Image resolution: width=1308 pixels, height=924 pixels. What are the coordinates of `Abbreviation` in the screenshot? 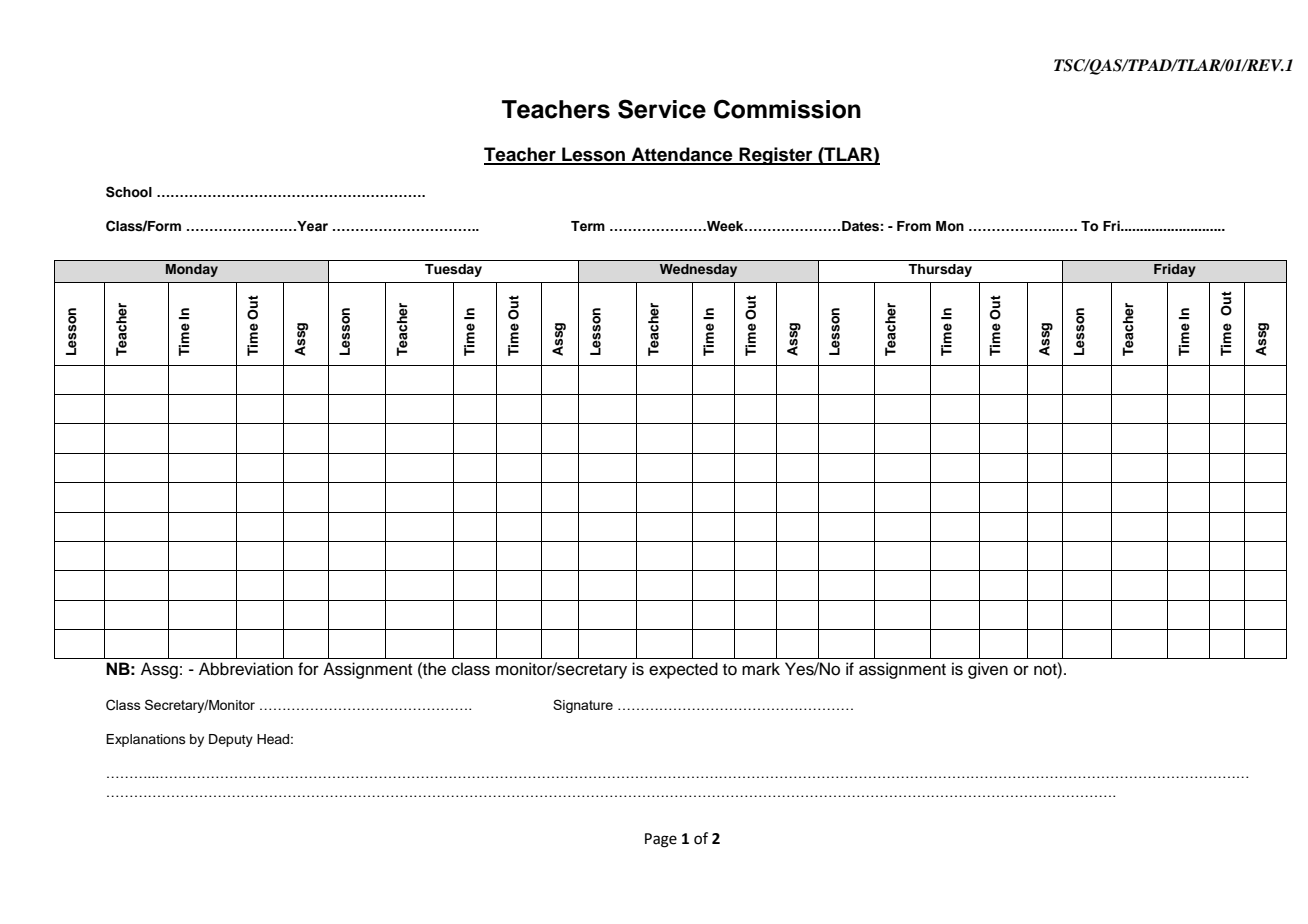 It's located at (246, 669).
